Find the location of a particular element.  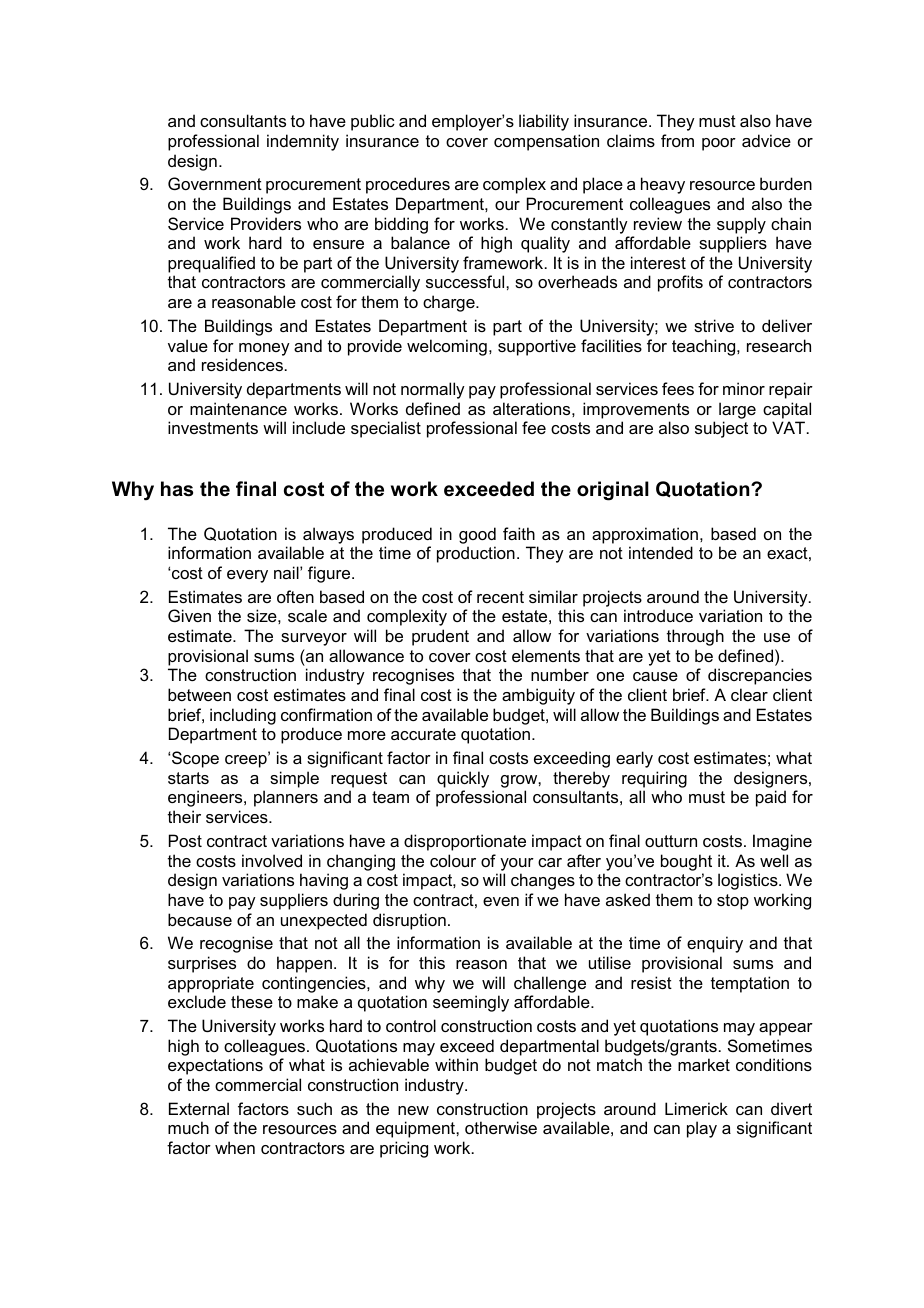

otherwise is located at coordinates (501, 1127).
